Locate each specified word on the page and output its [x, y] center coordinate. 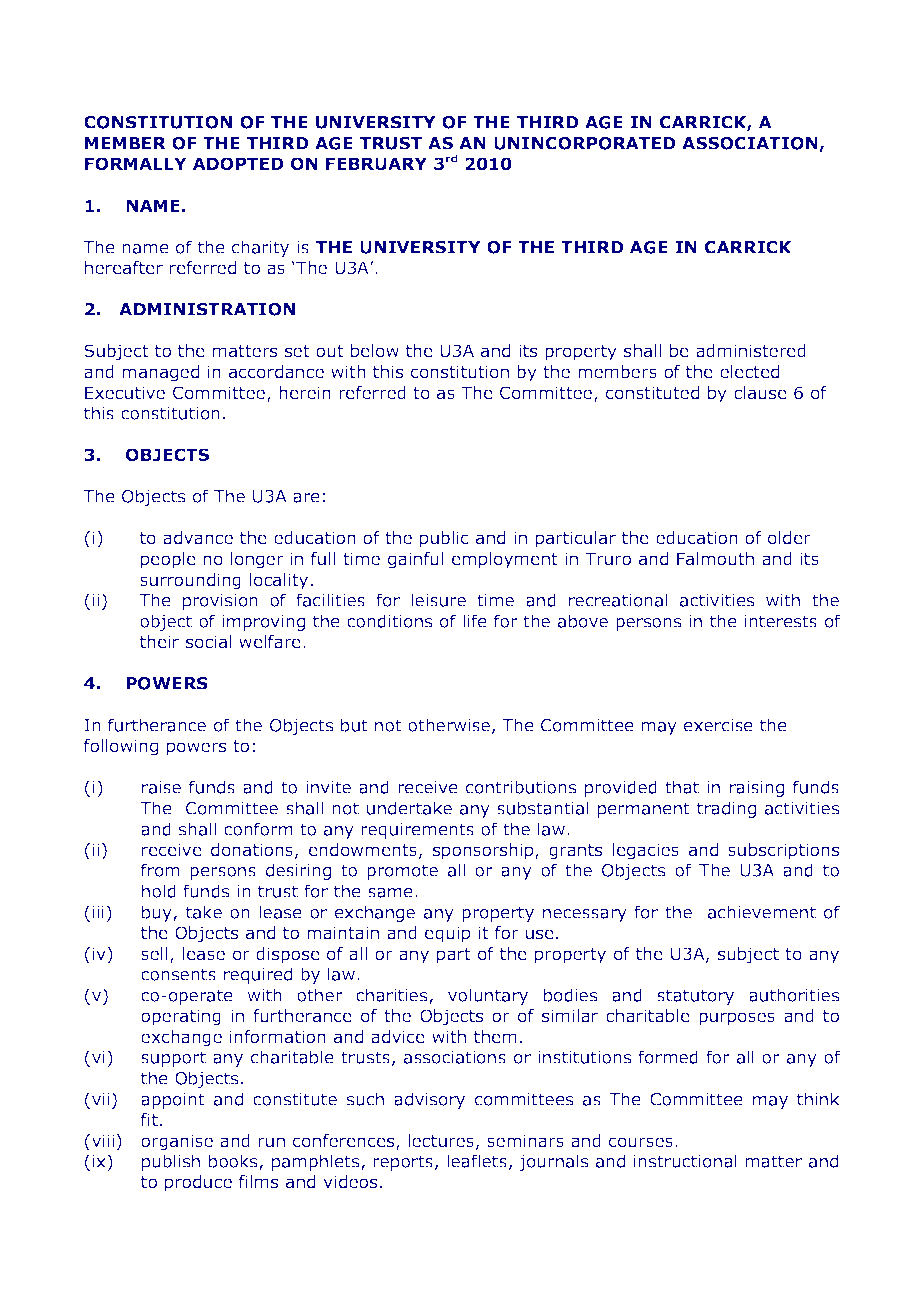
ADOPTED [238, 164]
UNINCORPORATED [585, 143]
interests [781, 621]
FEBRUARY [376, 164]
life [475, 621]
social [209, 642]
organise [177, 1142]
